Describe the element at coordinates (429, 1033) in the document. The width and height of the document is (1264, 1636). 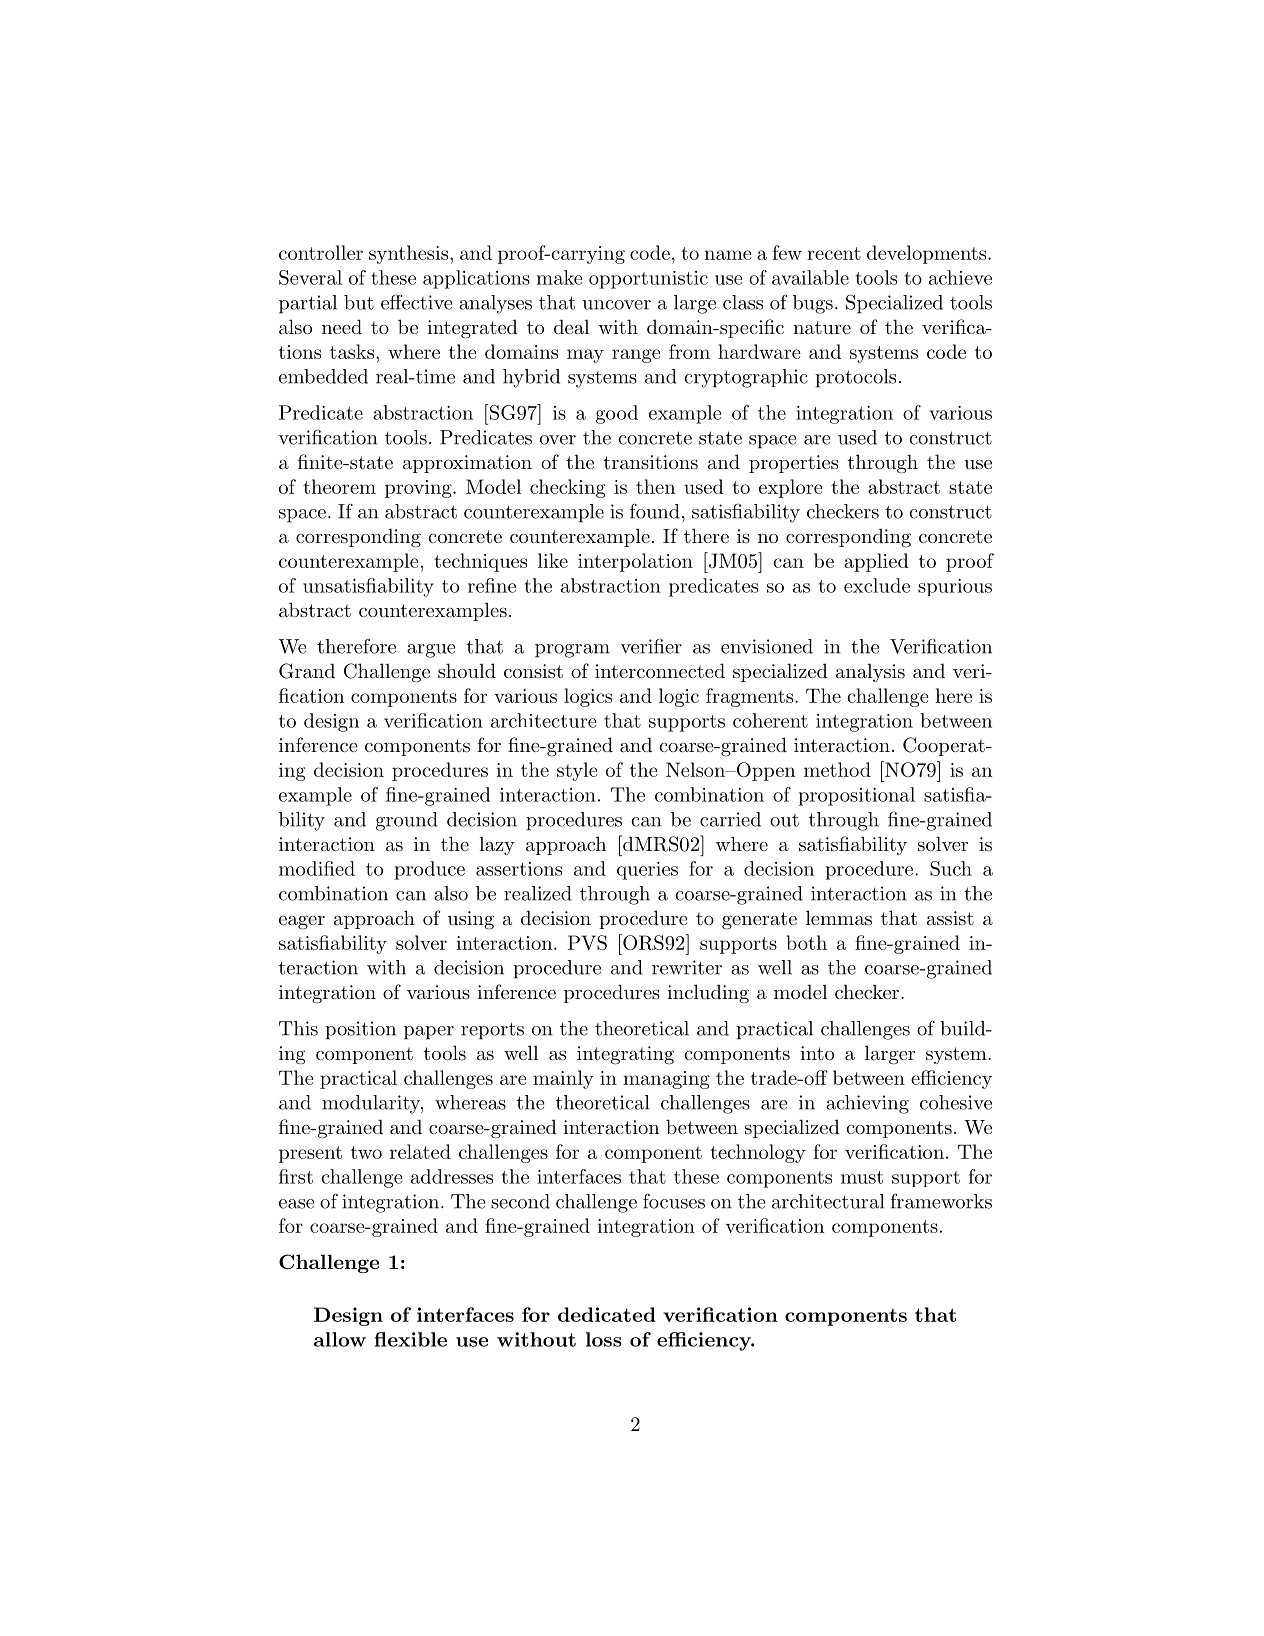
I see `paper` at that location.
